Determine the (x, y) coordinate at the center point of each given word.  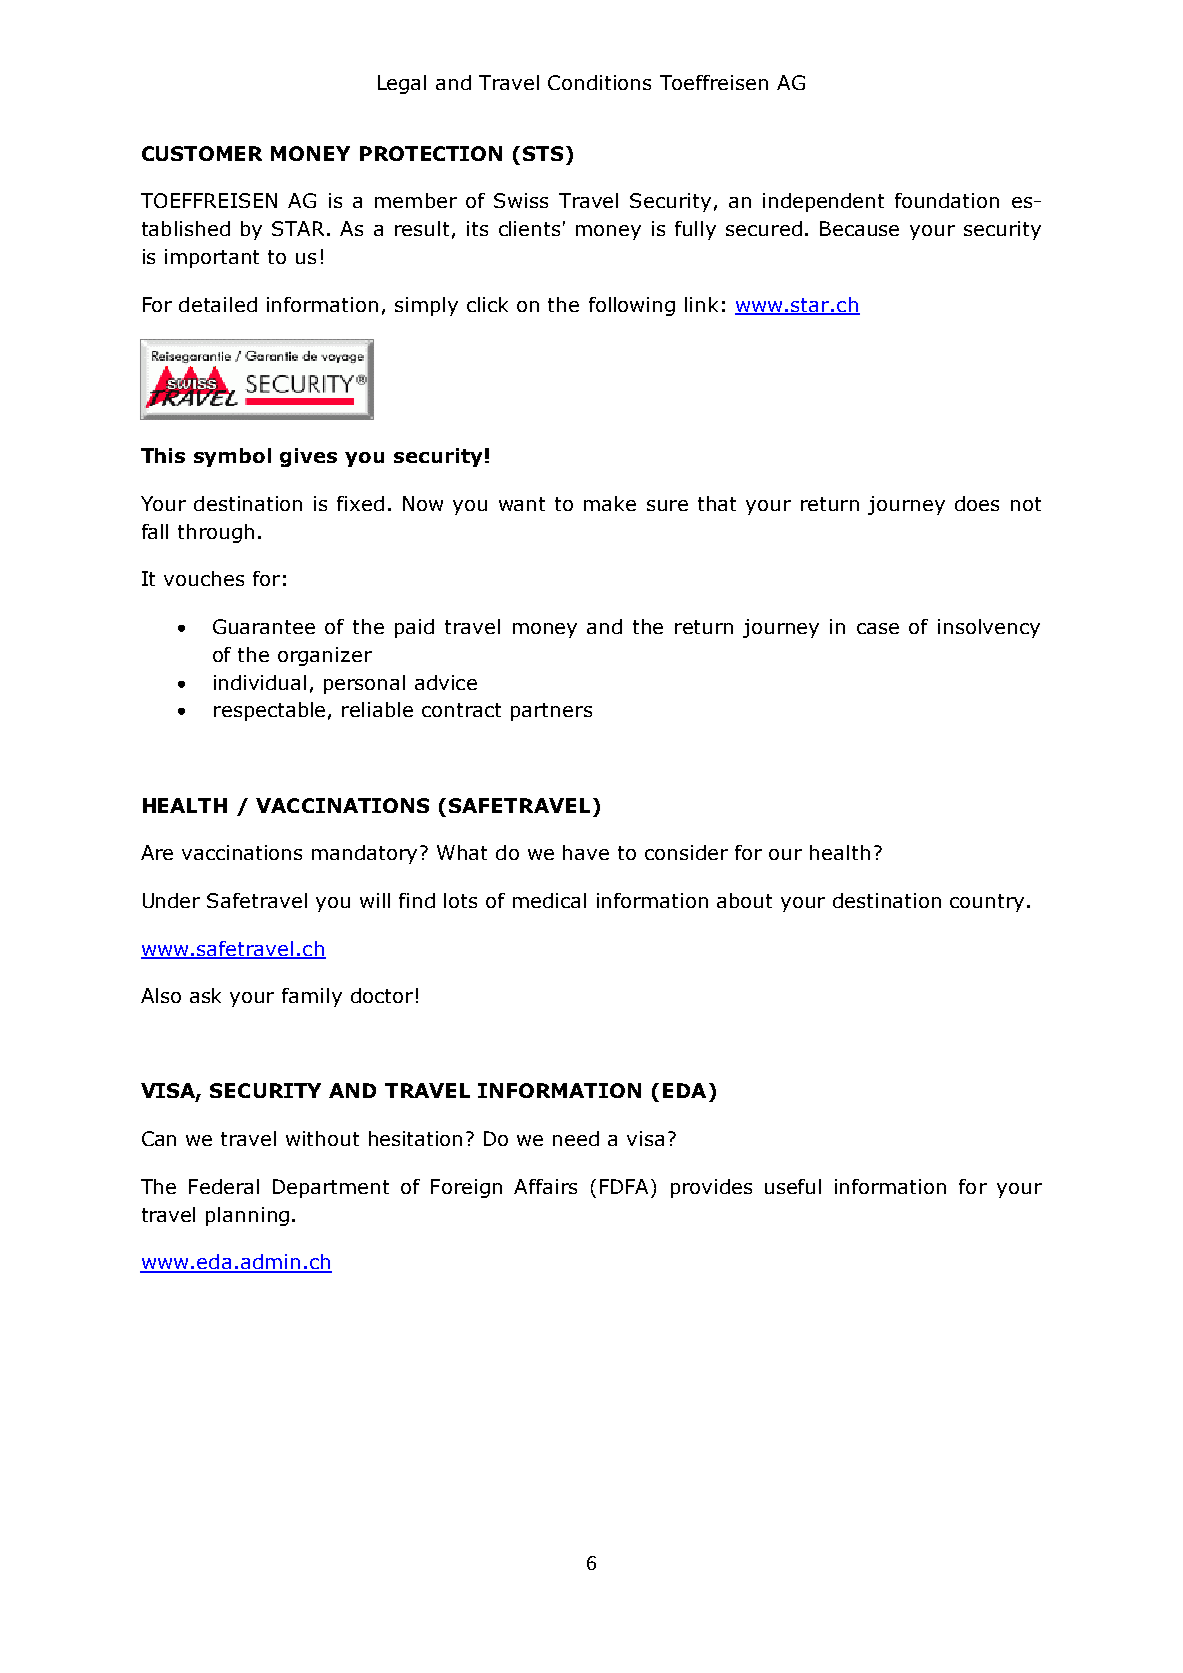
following (632, 306)
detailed (218, 304)
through (216, 533)
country (987, 903)
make (610, 503)
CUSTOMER (202, 153)
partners (551, 712)
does (977, 503)
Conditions (599, 82)
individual (260, 682)
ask (205, 995)
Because (859, 228)
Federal (224, 1186)
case (878, 628)
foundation (947, 200)
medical (549, 900)
